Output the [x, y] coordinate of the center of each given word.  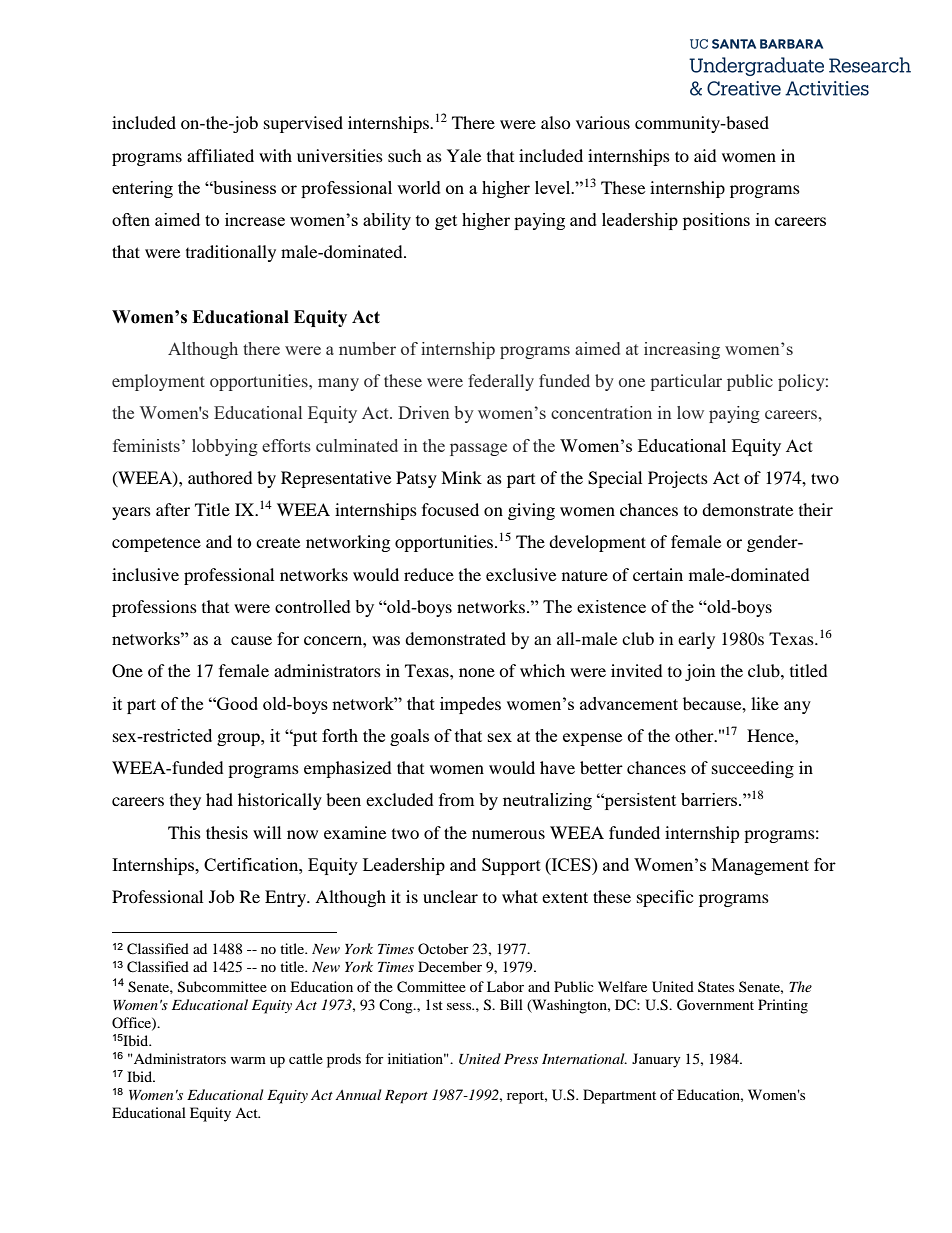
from [456, 799]
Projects [678, 479]
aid [705, 155]
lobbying [225, 447]
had [219, 799]
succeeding [753, 769]
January [656, 1060]
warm [248, 1060]
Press [521, 1059]
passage [478, 449]
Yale [464, 155]
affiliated [220, 155]
